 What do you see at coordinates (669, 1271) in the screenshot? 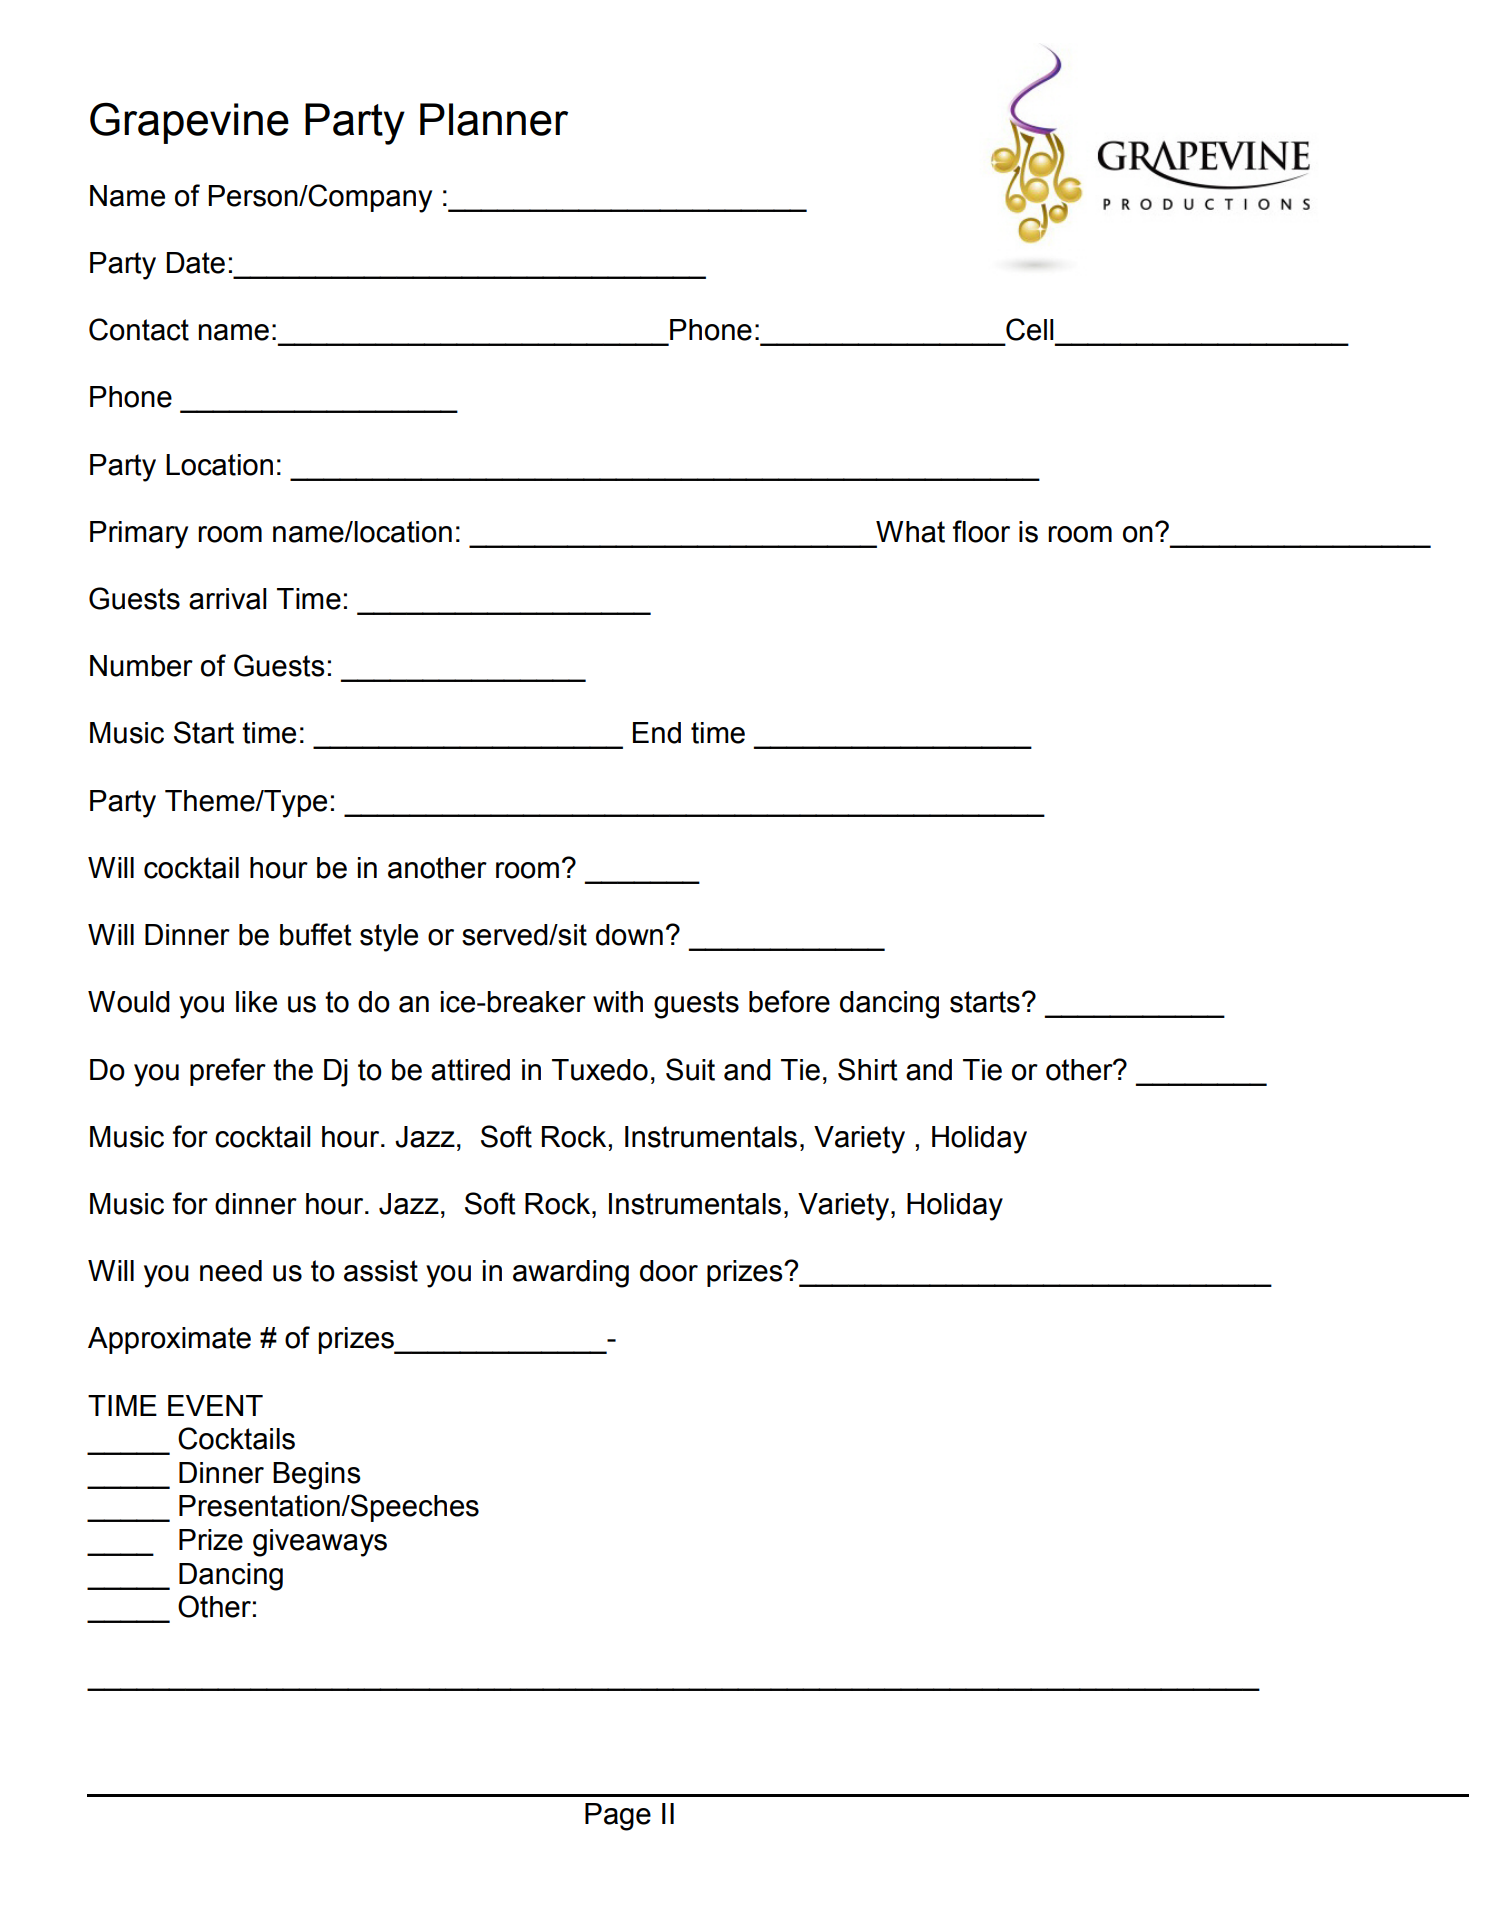
I see `door` at bounding box center [669, 1271].
